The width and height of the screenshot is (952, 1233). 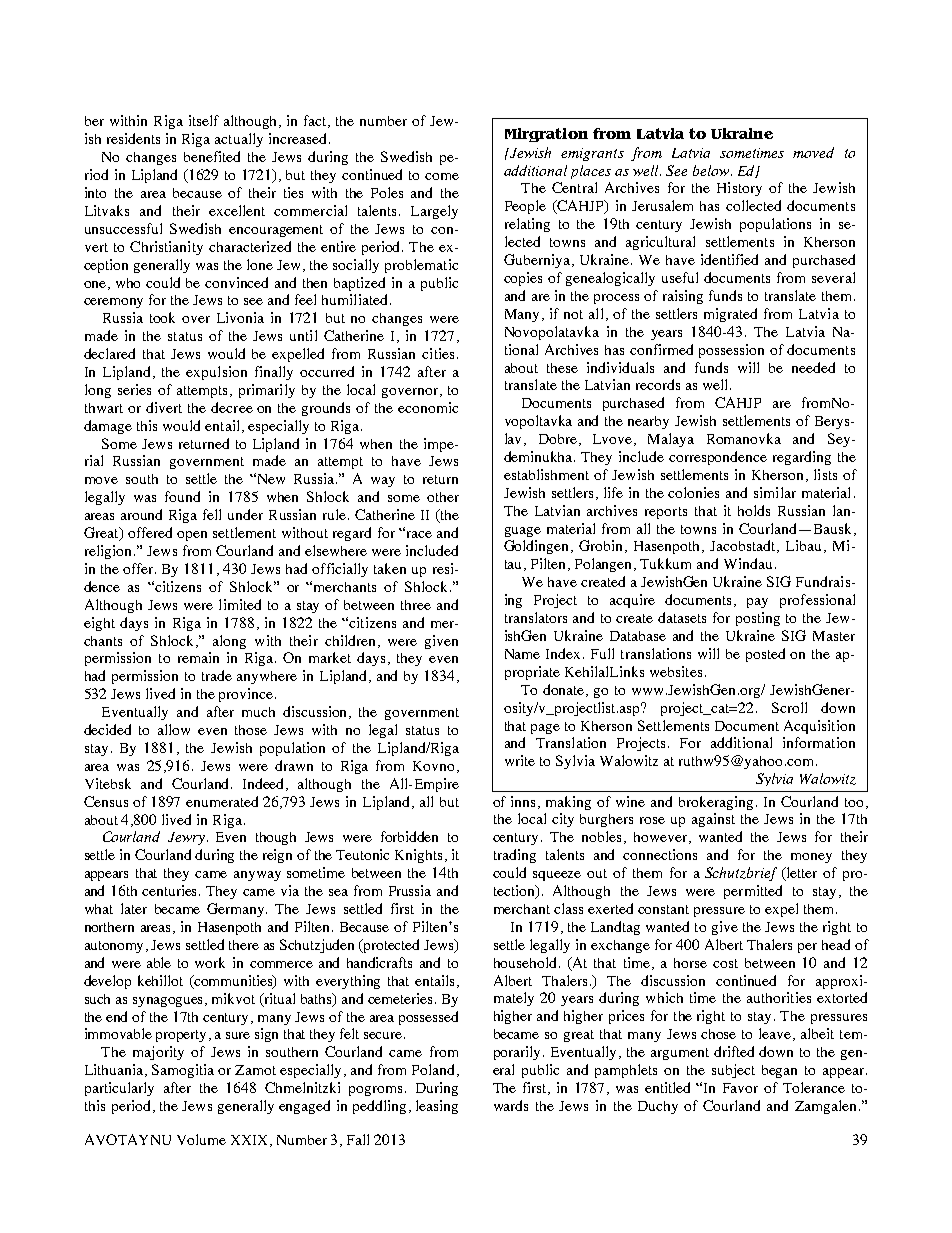 What do you see at coordinates (201, 1139) in the screenshot?
I see `Volume` at bounding box center [201, 1139].
